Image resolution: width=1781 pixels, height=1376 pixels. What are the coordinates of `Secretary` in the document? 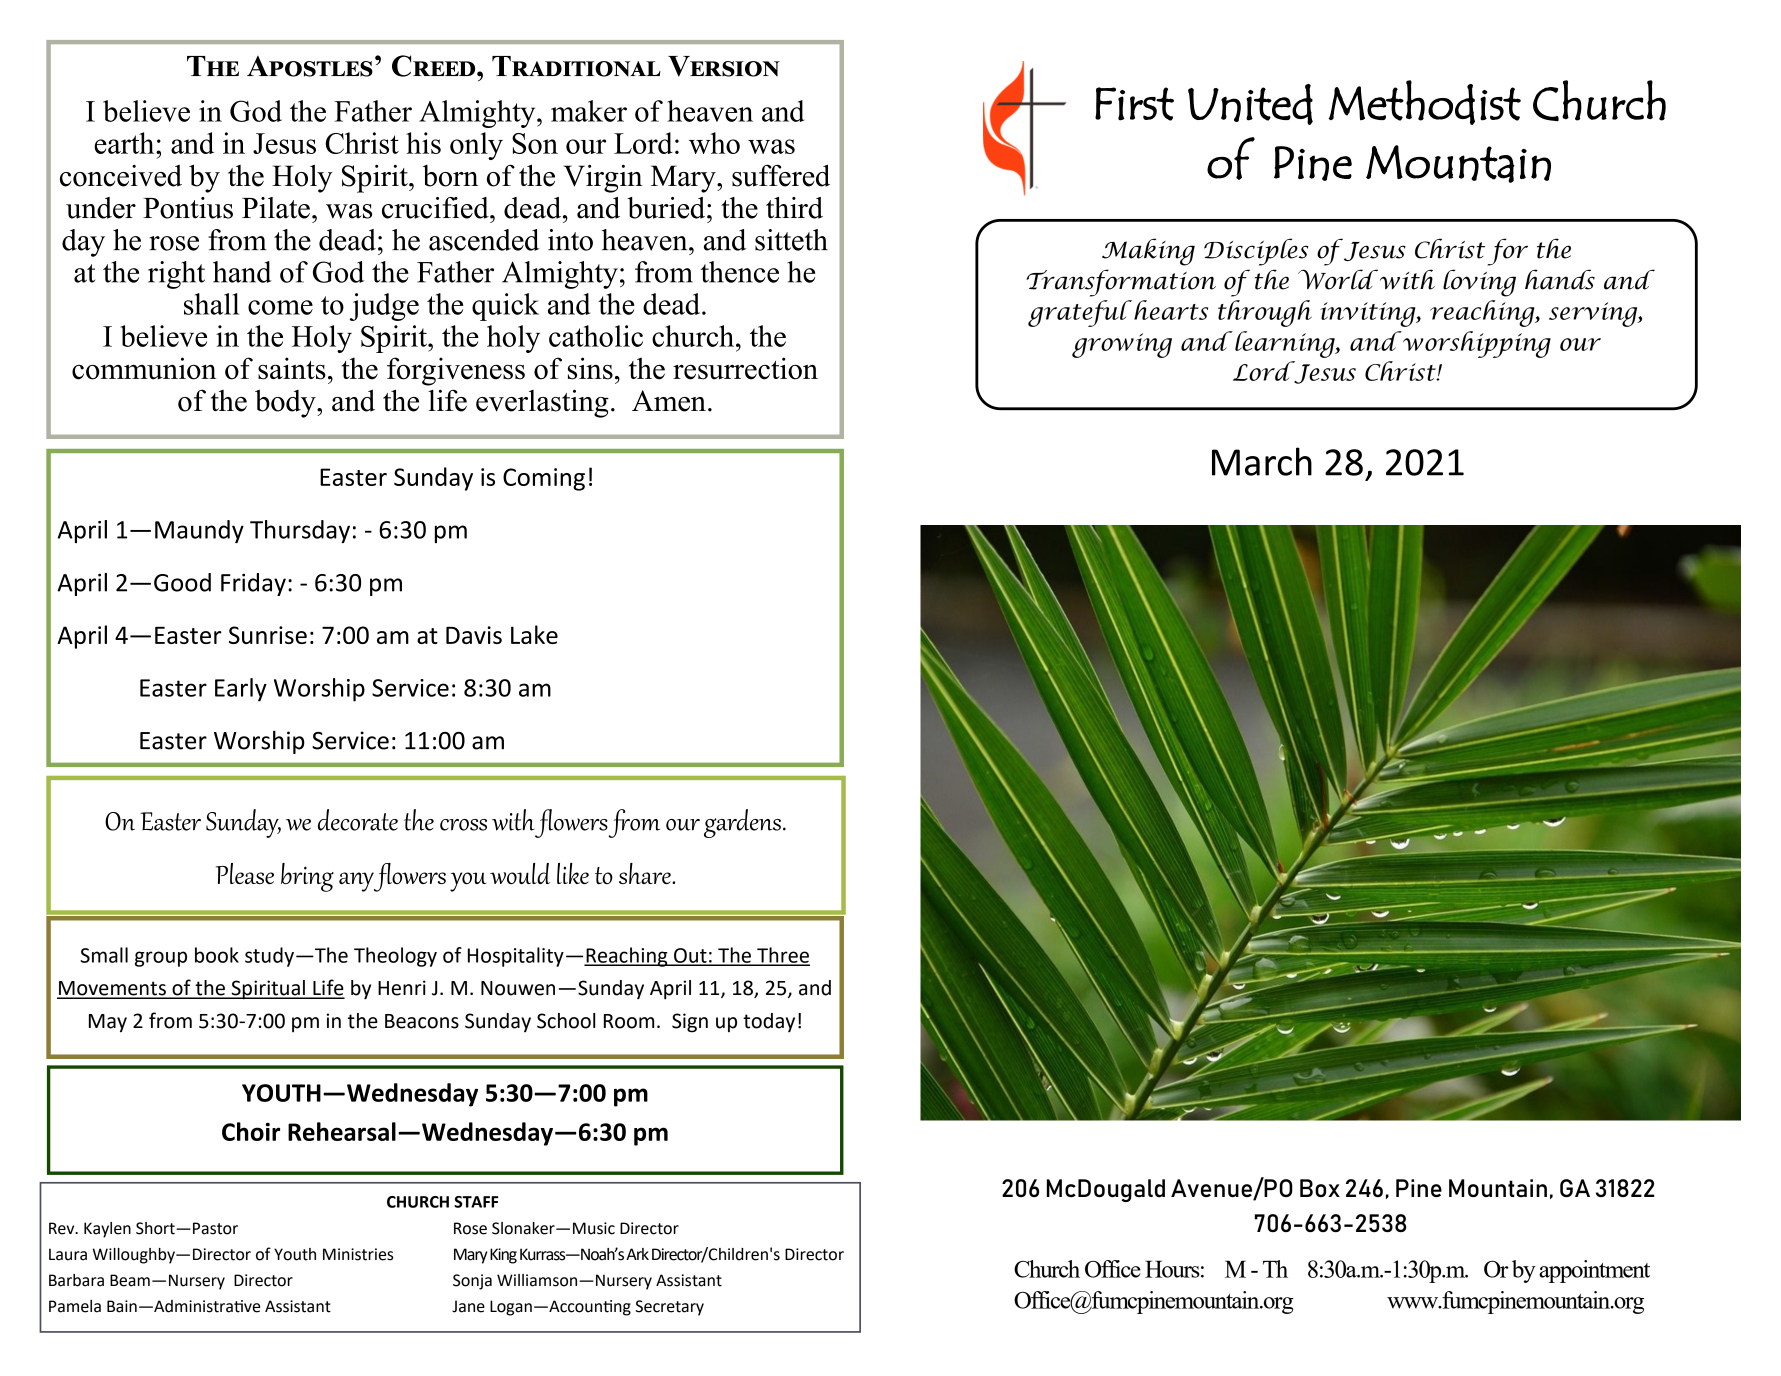 It's located at (669, 1308).
